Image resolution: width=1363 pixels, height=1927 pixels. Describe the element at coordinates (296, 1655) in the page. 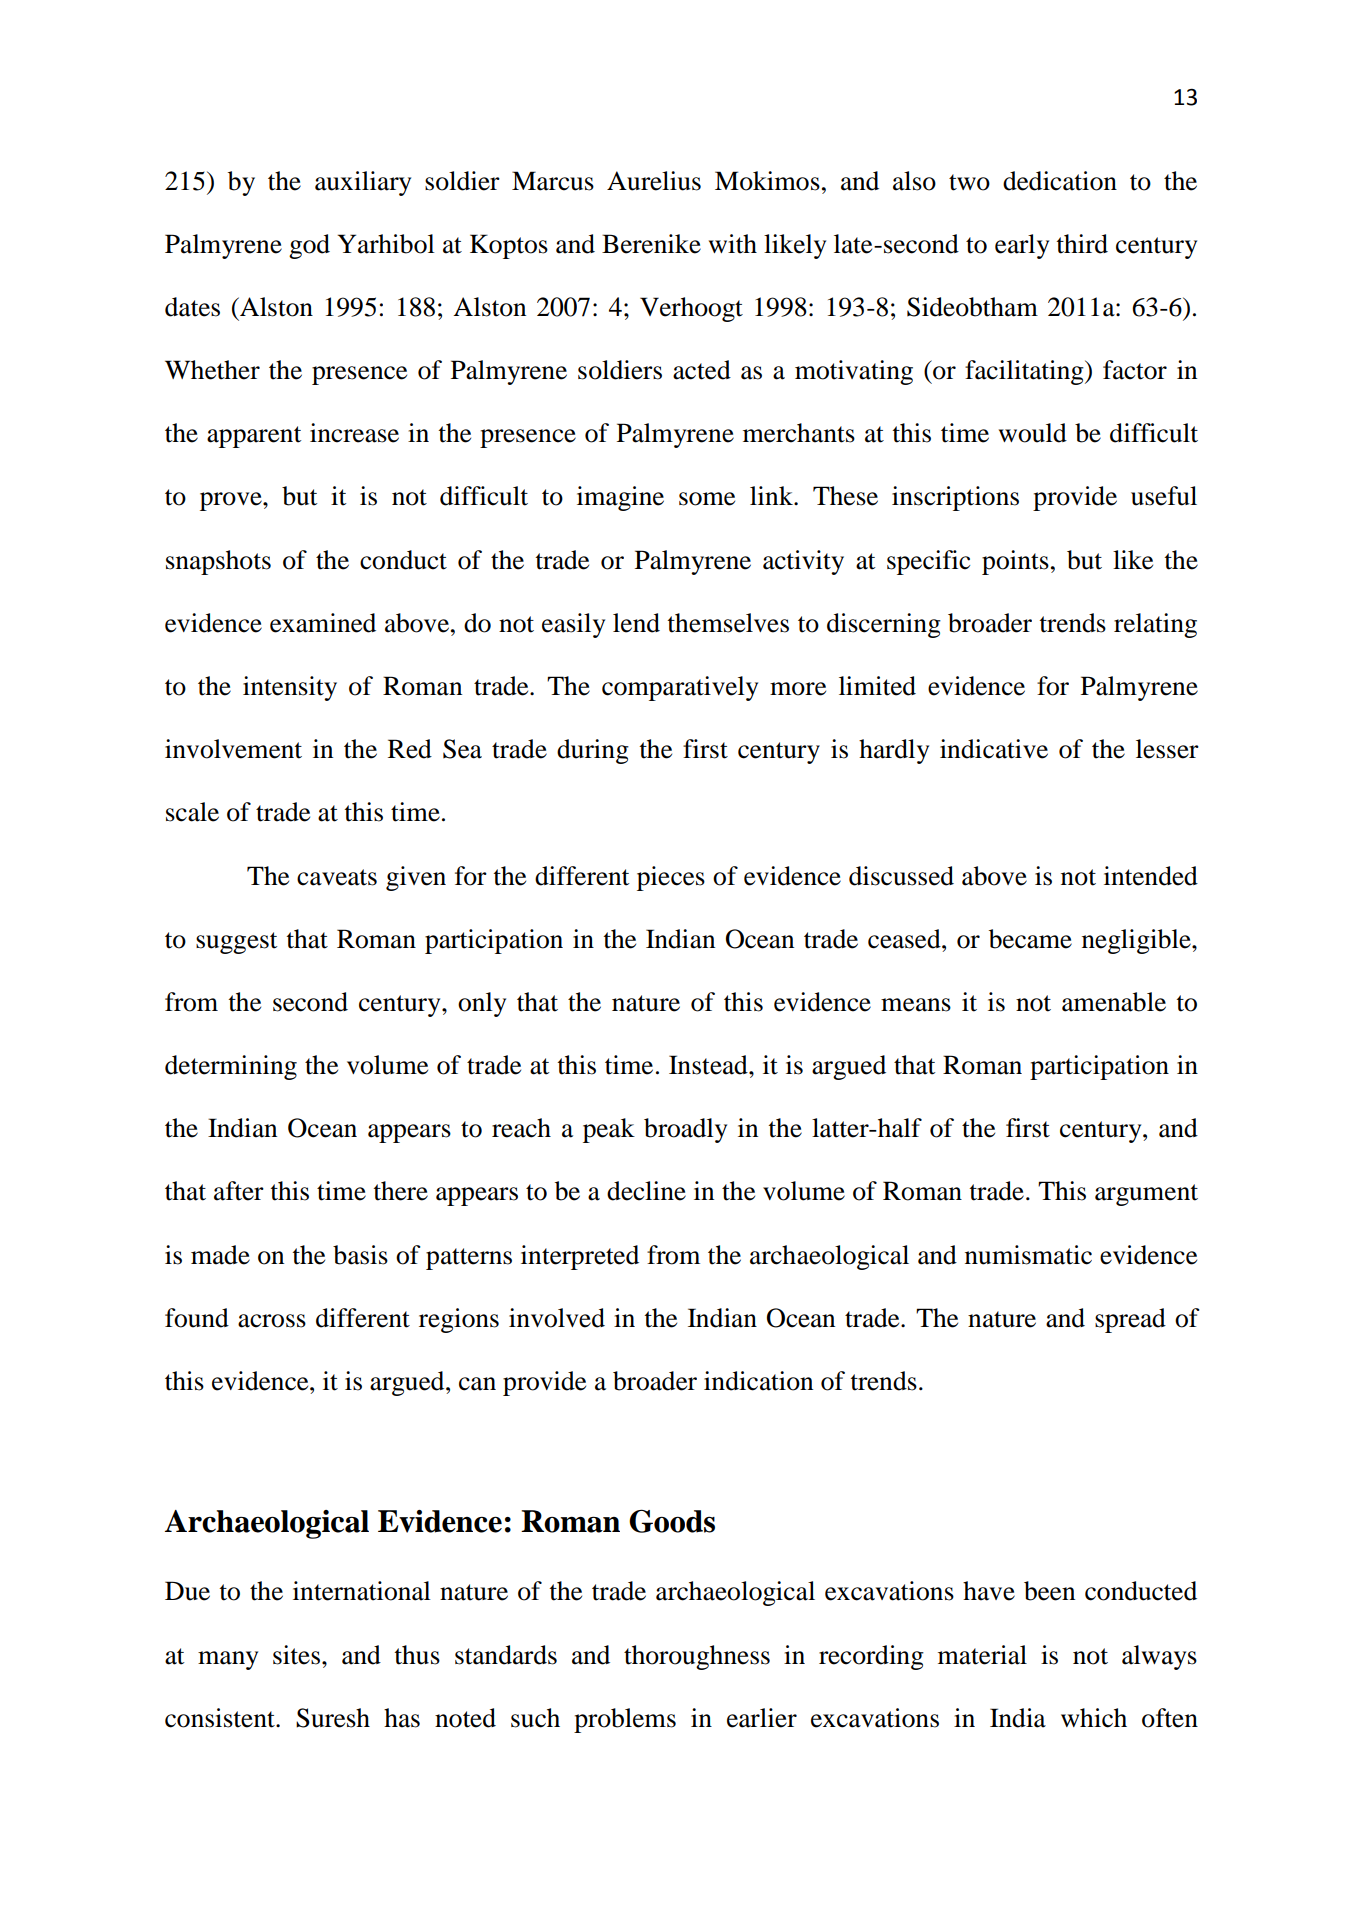

I see `sites` at that location.
